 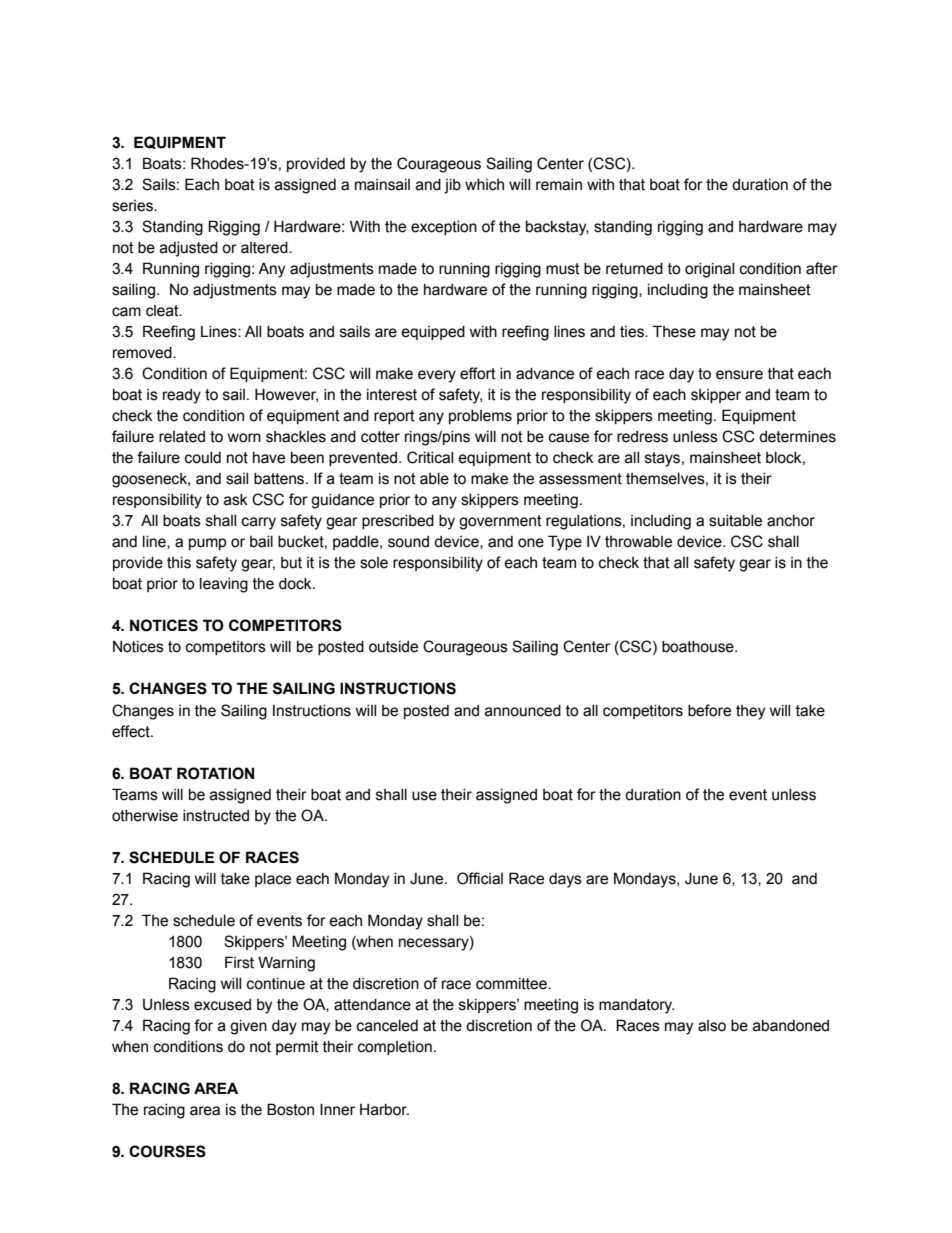 I want to click on announced, so click(x=523, y=711).
